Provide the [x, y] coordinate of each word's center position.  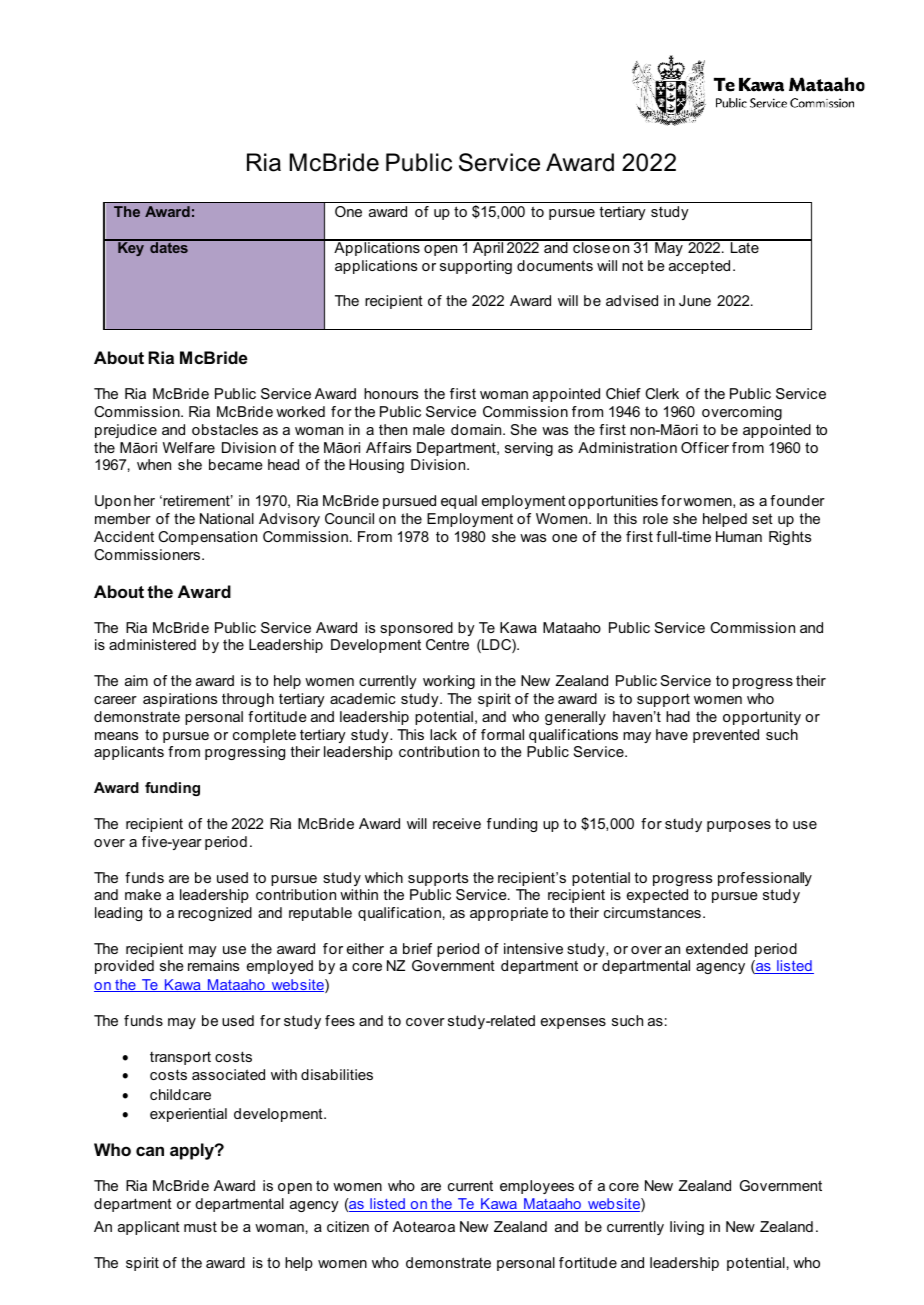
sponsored [416, 629]
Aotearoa [424, 1226]
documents [555, 265]
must [200, 1226]
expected [657, 896]
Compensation [207, 538]
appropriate [509, 914]
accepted [699, 267]
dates [169, 246]
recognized [215, 914]
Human [739, 536]
